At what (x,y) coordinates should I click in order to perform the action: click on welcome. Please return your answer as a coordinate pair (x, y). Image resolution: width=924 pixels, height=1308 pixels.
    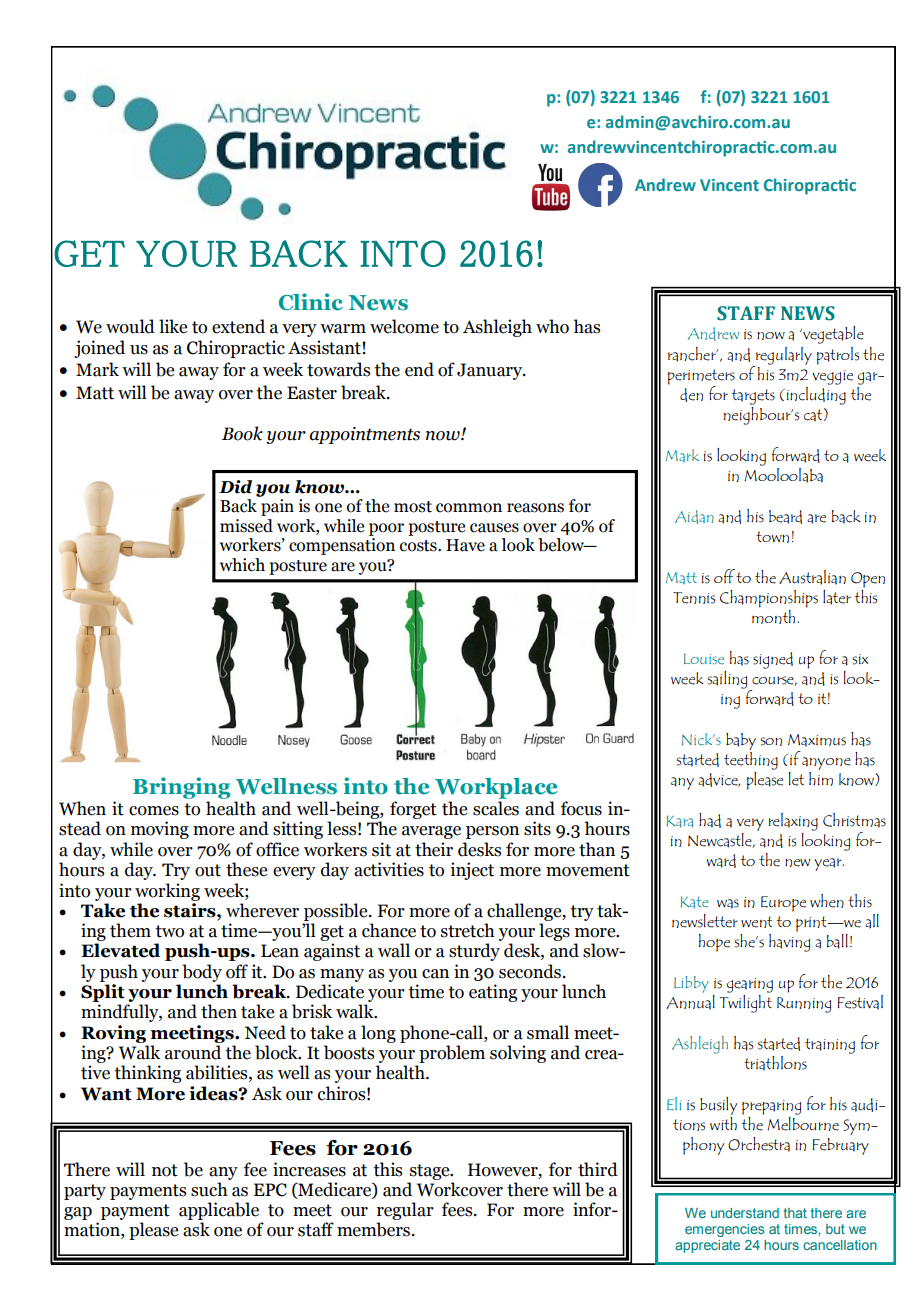
    Looking at the image, I should click on (404, 326).
